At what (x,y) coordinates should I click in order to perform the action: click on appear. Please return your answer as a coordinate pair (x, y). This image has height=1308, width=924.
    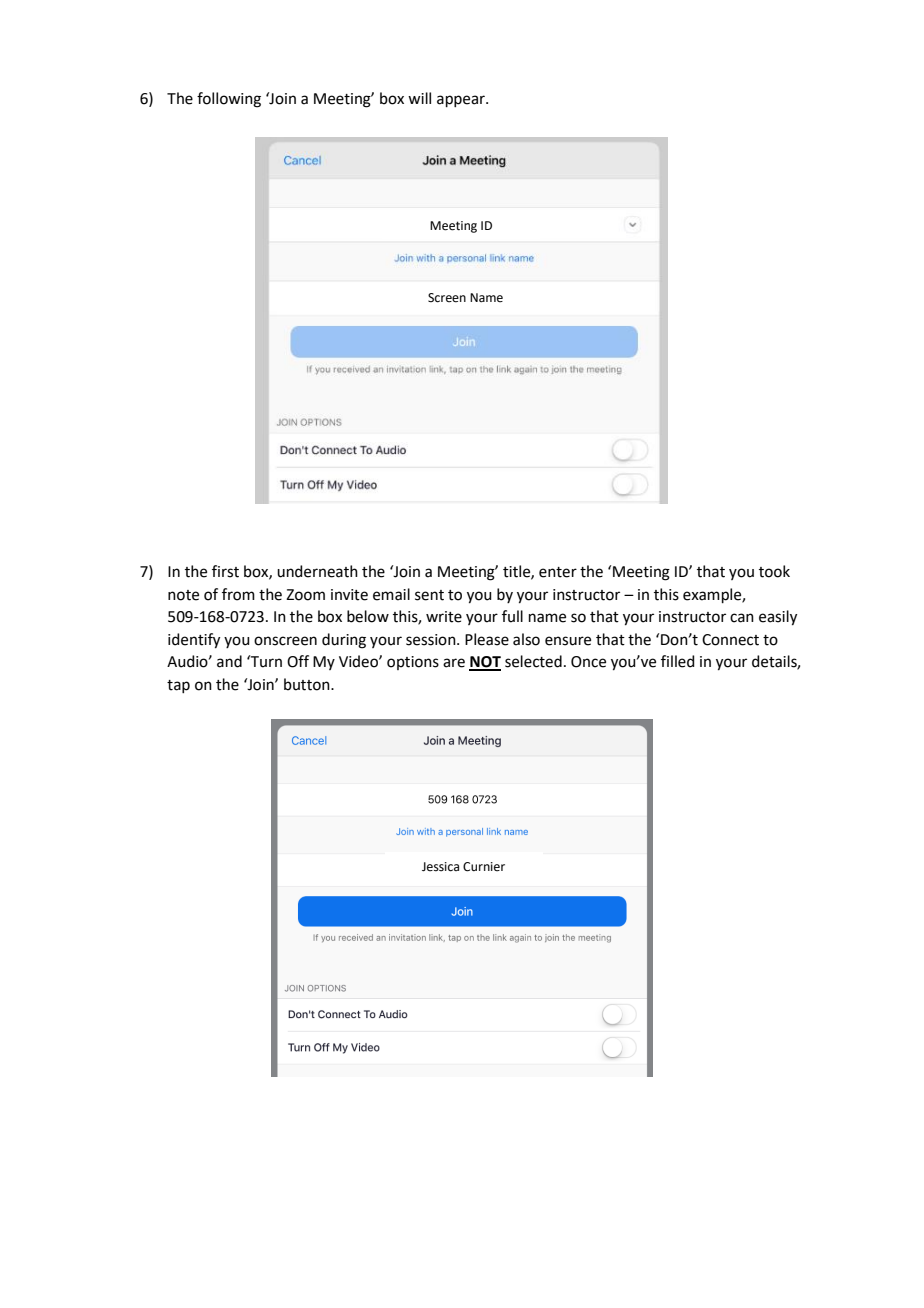
    Looking at the image, I should click on (462, 101).
